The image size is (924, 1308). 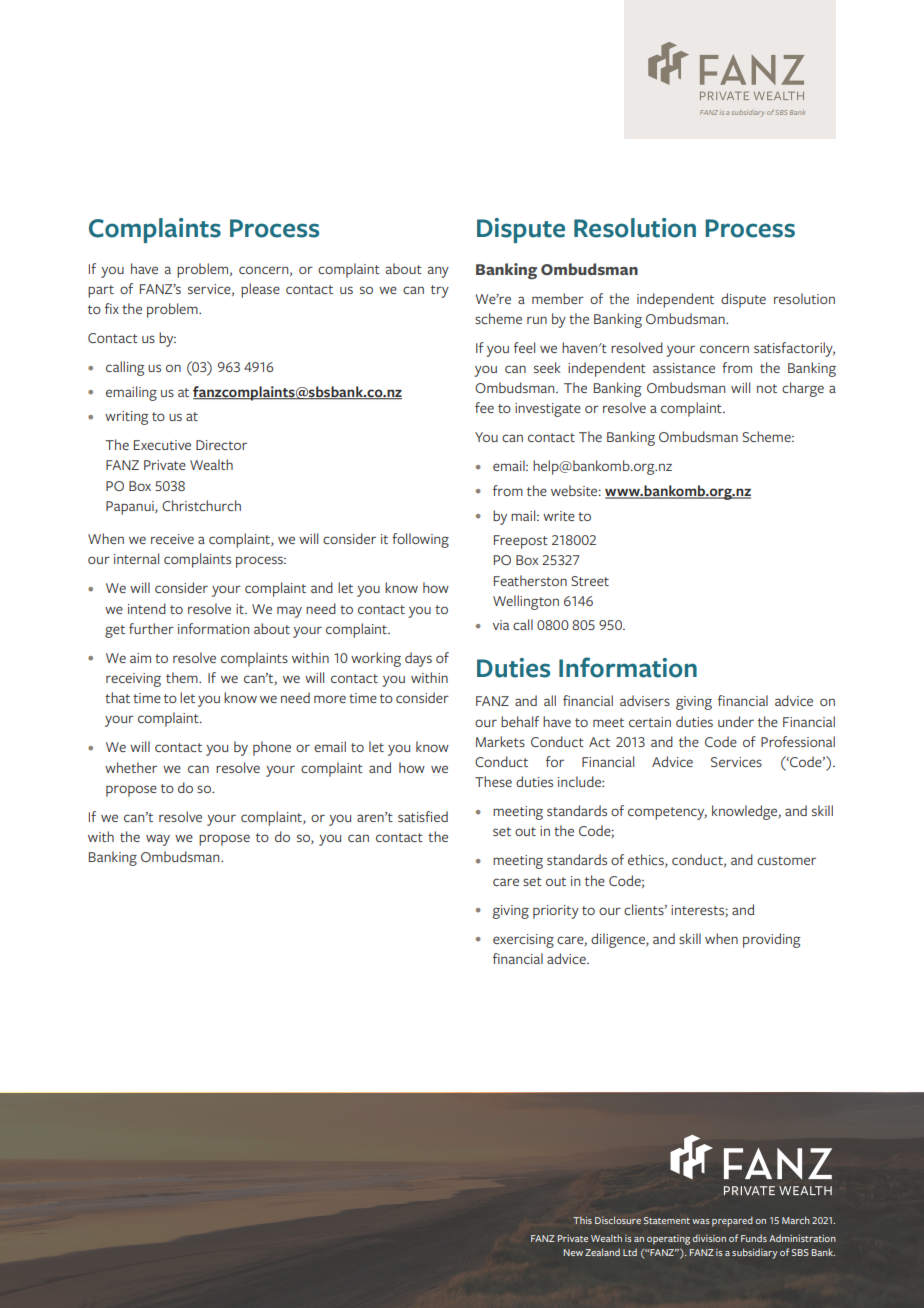 What do you see at coordinates (582, 1220) in the screenshot?
I see `This` at bounding box center [582, 1220].
